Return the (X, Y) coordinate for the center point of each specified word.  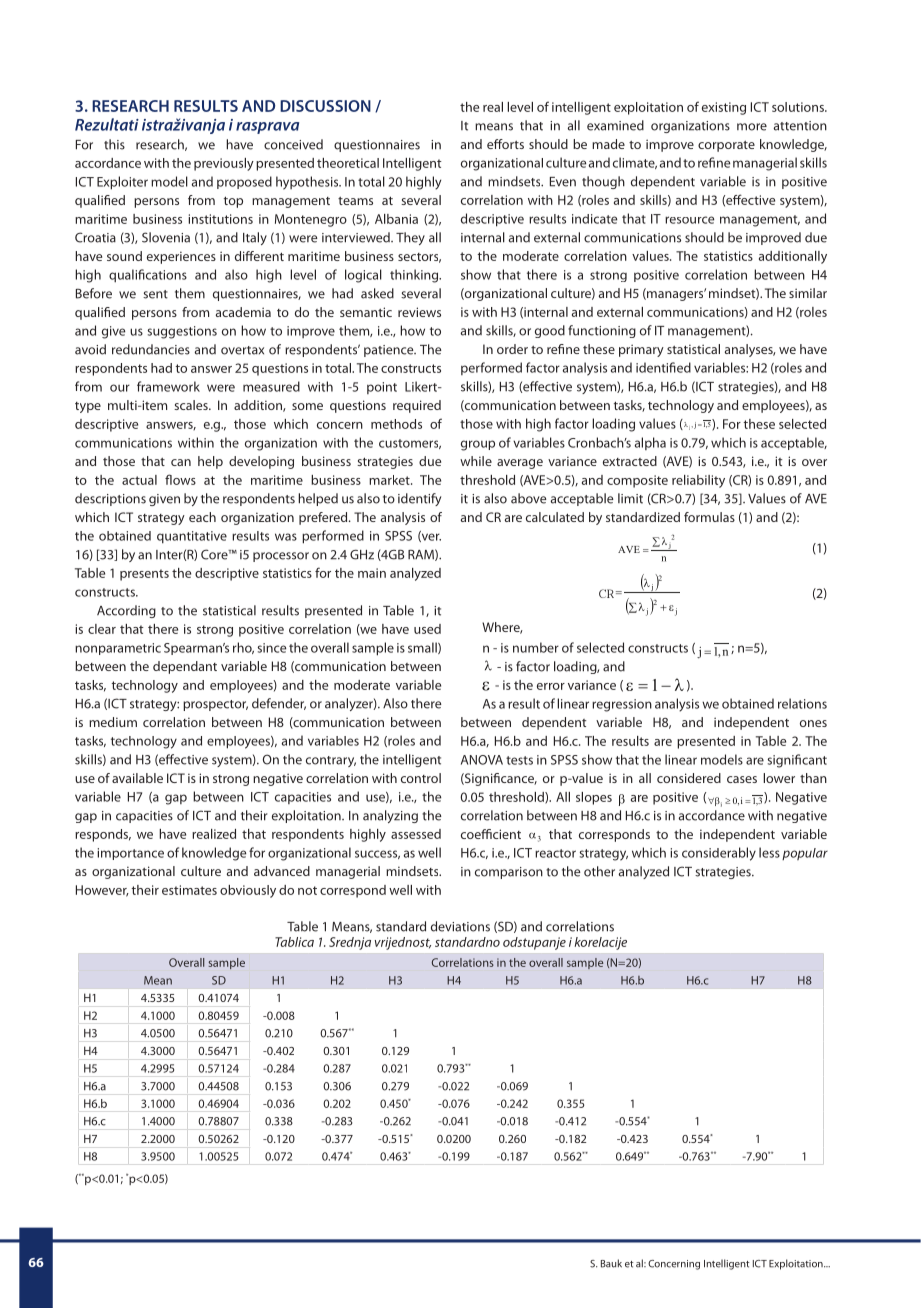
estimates (189, 890)
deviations (460, 926)
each (202, 517)
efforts (505, 144)
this (114, 144)
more (752, 127)
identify (419, 499)
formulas (709, 517)
